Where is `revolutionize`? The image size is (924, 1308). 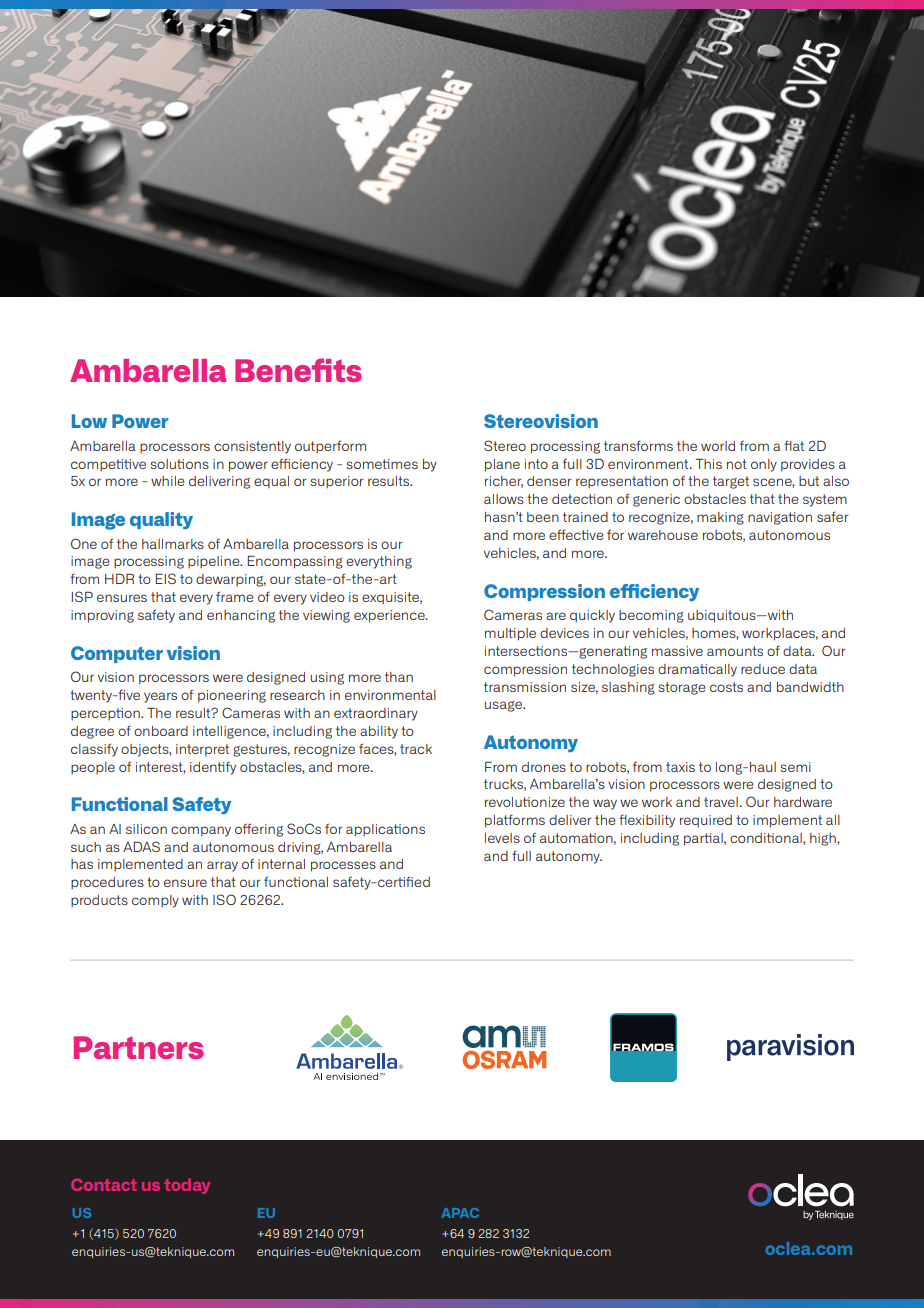
revolutionize is located at coordinates (525, 802).
